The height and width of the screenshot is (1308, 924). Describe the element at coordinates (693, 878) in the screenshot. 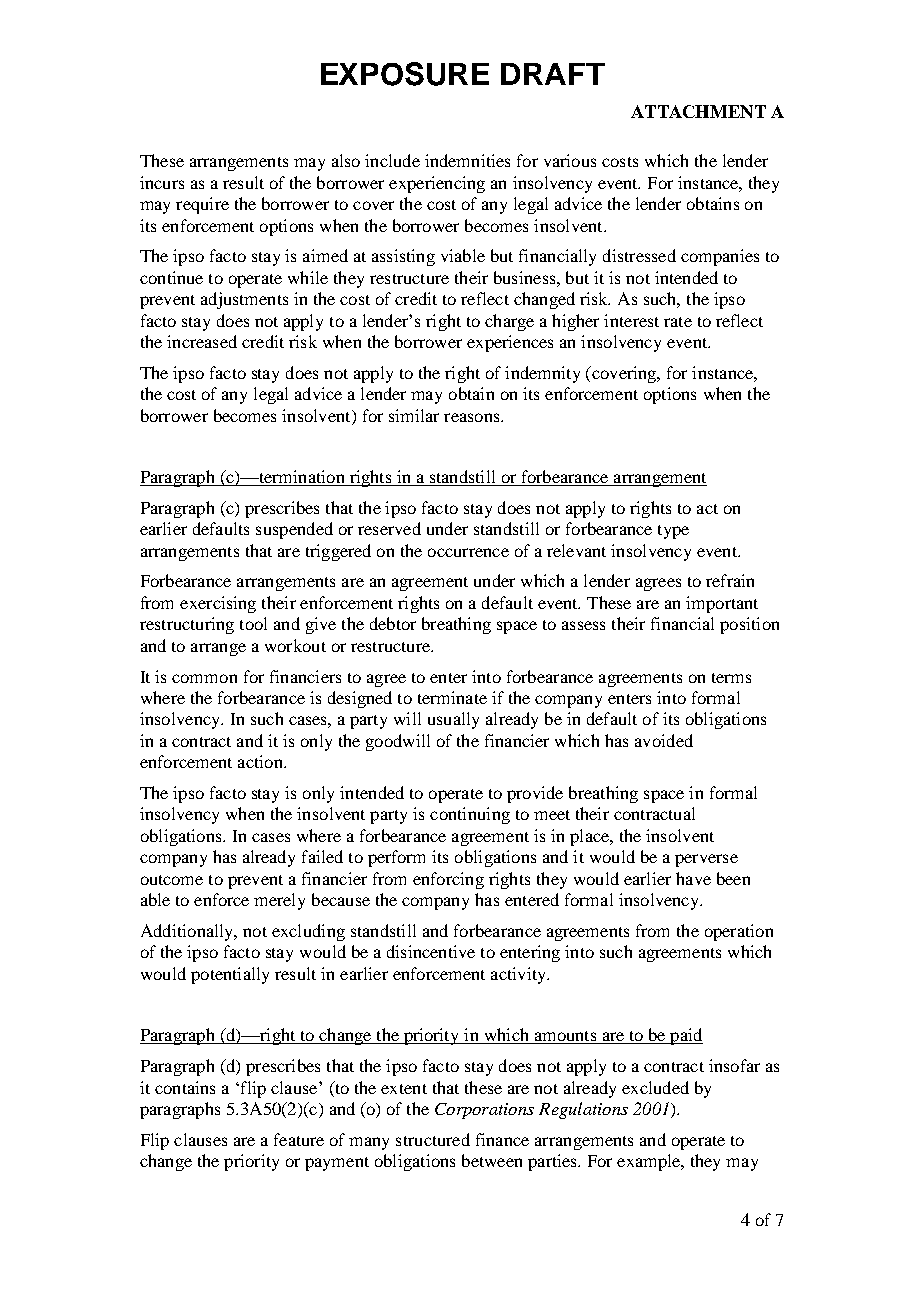

I see `have` at that location.
